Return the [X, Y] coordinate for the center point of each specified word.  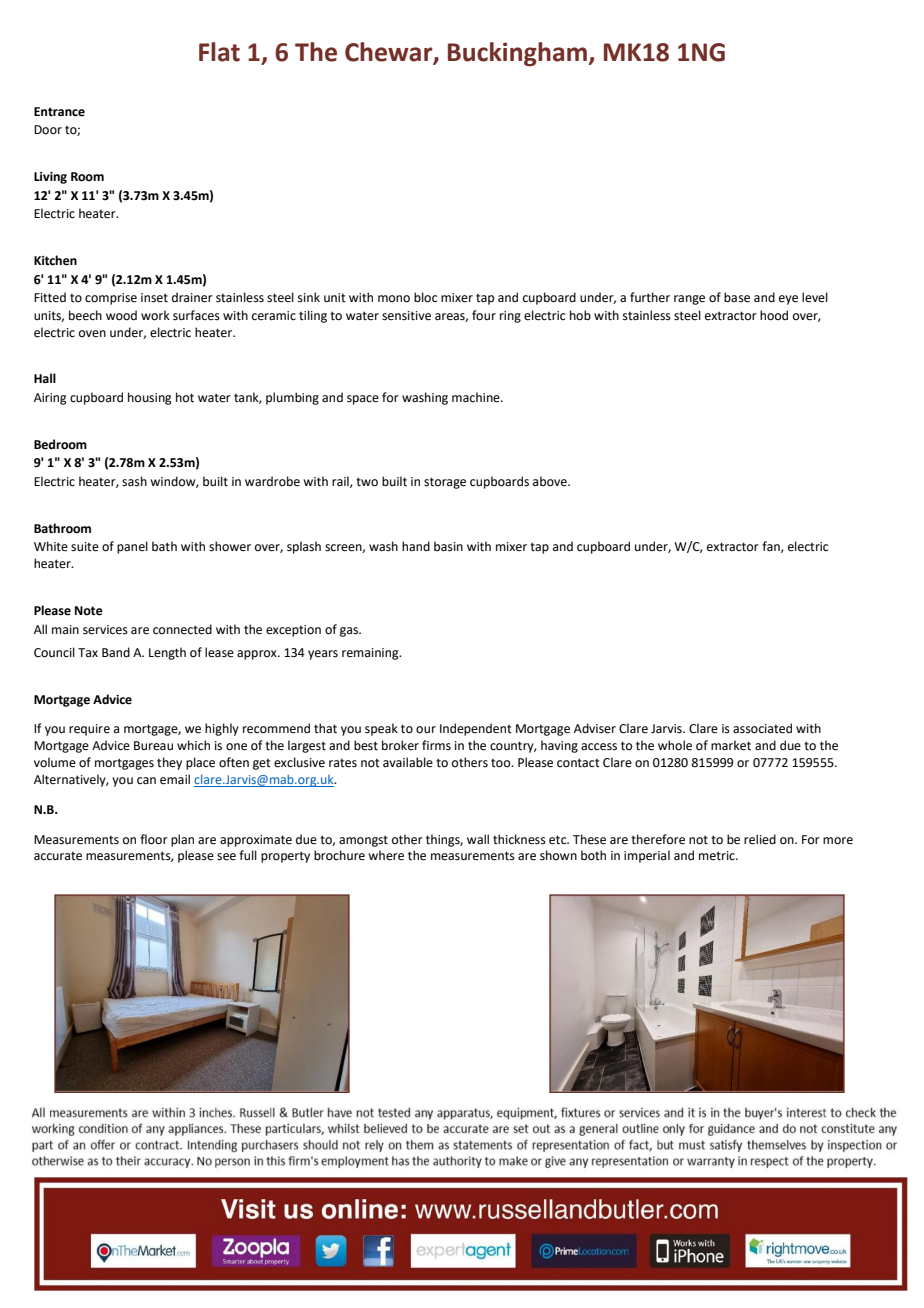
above [551, 481]
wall [478, 839]
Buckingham [518, 54]
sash [134, 481]
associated [762, 728]
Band [116, 652]
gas [350, 632]
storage [445, 483]
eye [788, 300]
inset [154, 298]
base [737, 297]
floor [154, 839]
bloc [425, 297]
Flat [219, 52]
